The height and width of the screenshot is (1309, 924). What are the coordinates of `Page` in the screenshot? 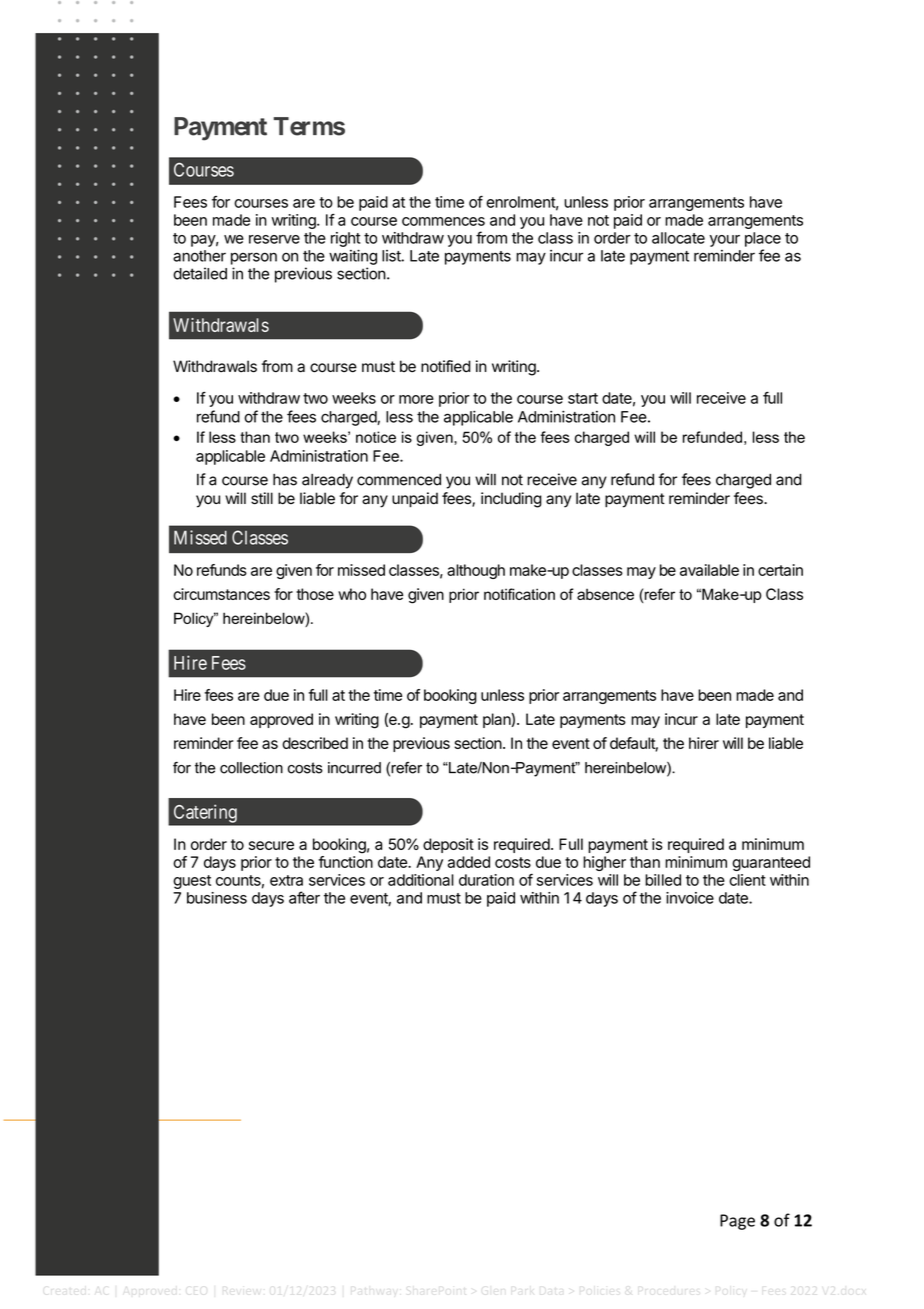 It's located at (737, 1222).
